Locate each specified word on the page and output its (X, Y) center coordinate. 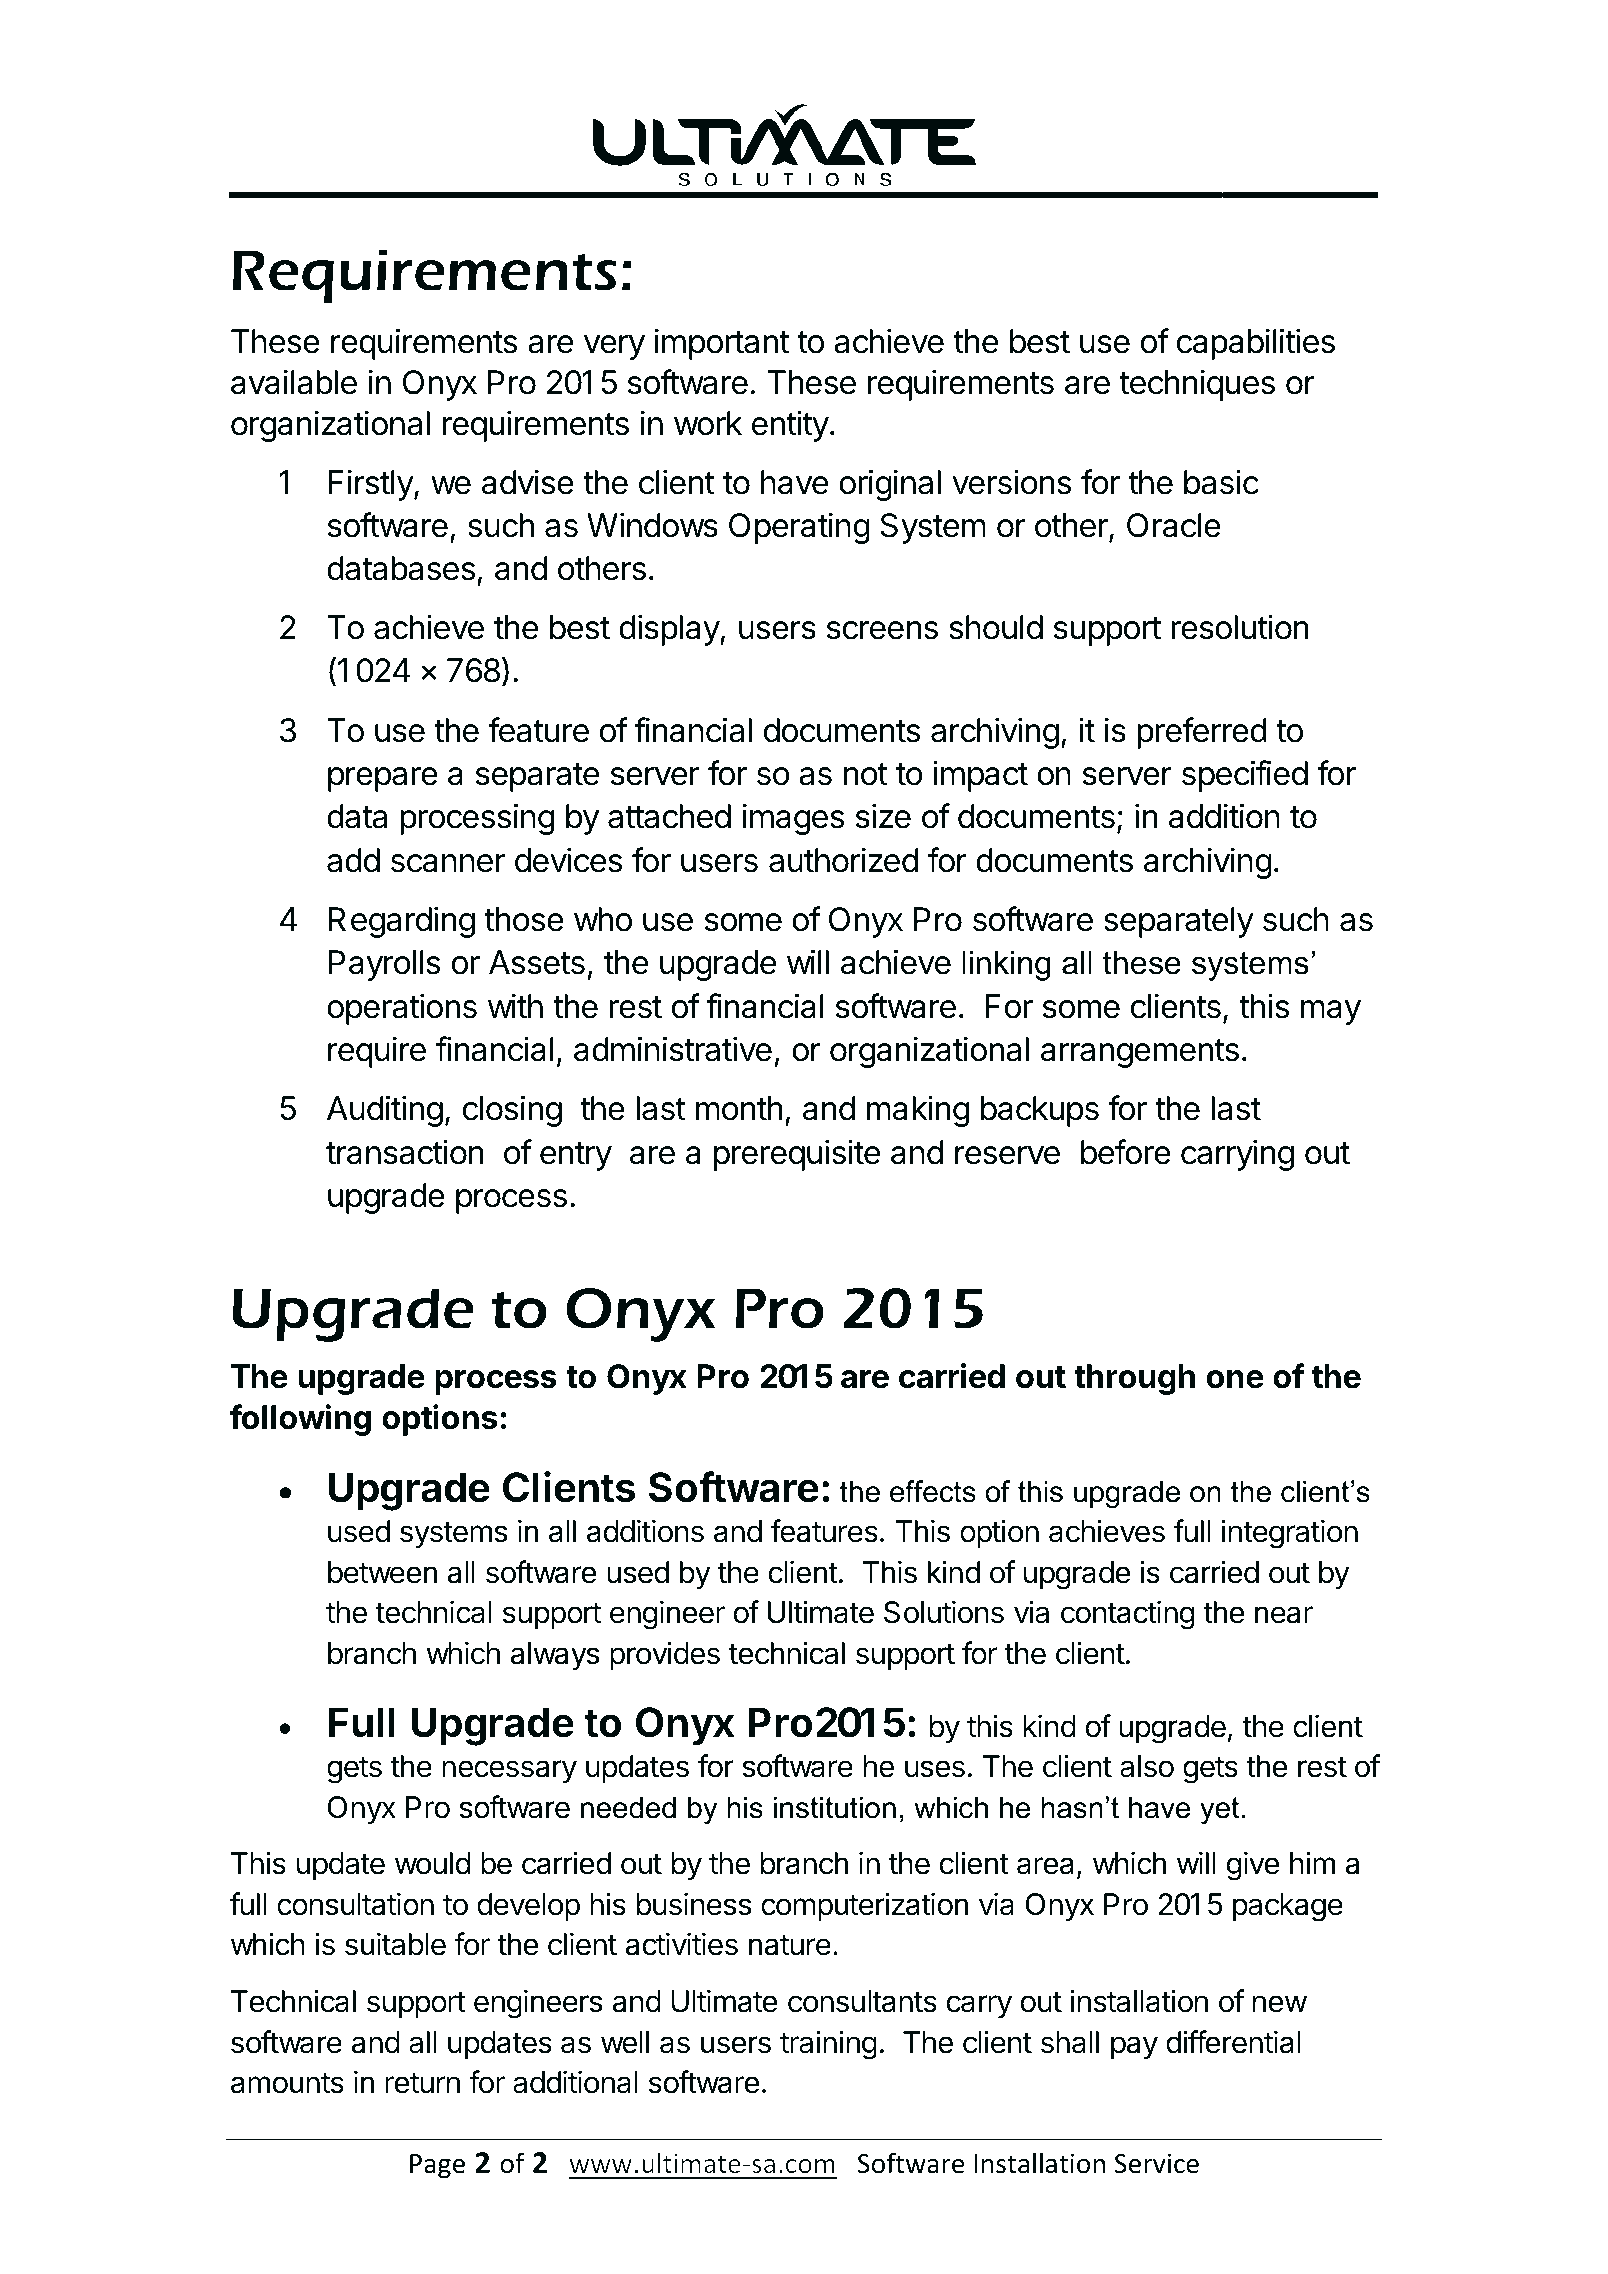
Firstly (372, 485)
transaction (404, 1152)
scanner (448, 863)
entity (790, 426)
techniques (1197, 385)
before (1126, 1152)
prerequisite (797, 1155)
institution (835, 1807)
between (382, 1572)
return (422, 2083)
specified (1245, 776)
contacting (1128, 1615)
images (793, 819)
